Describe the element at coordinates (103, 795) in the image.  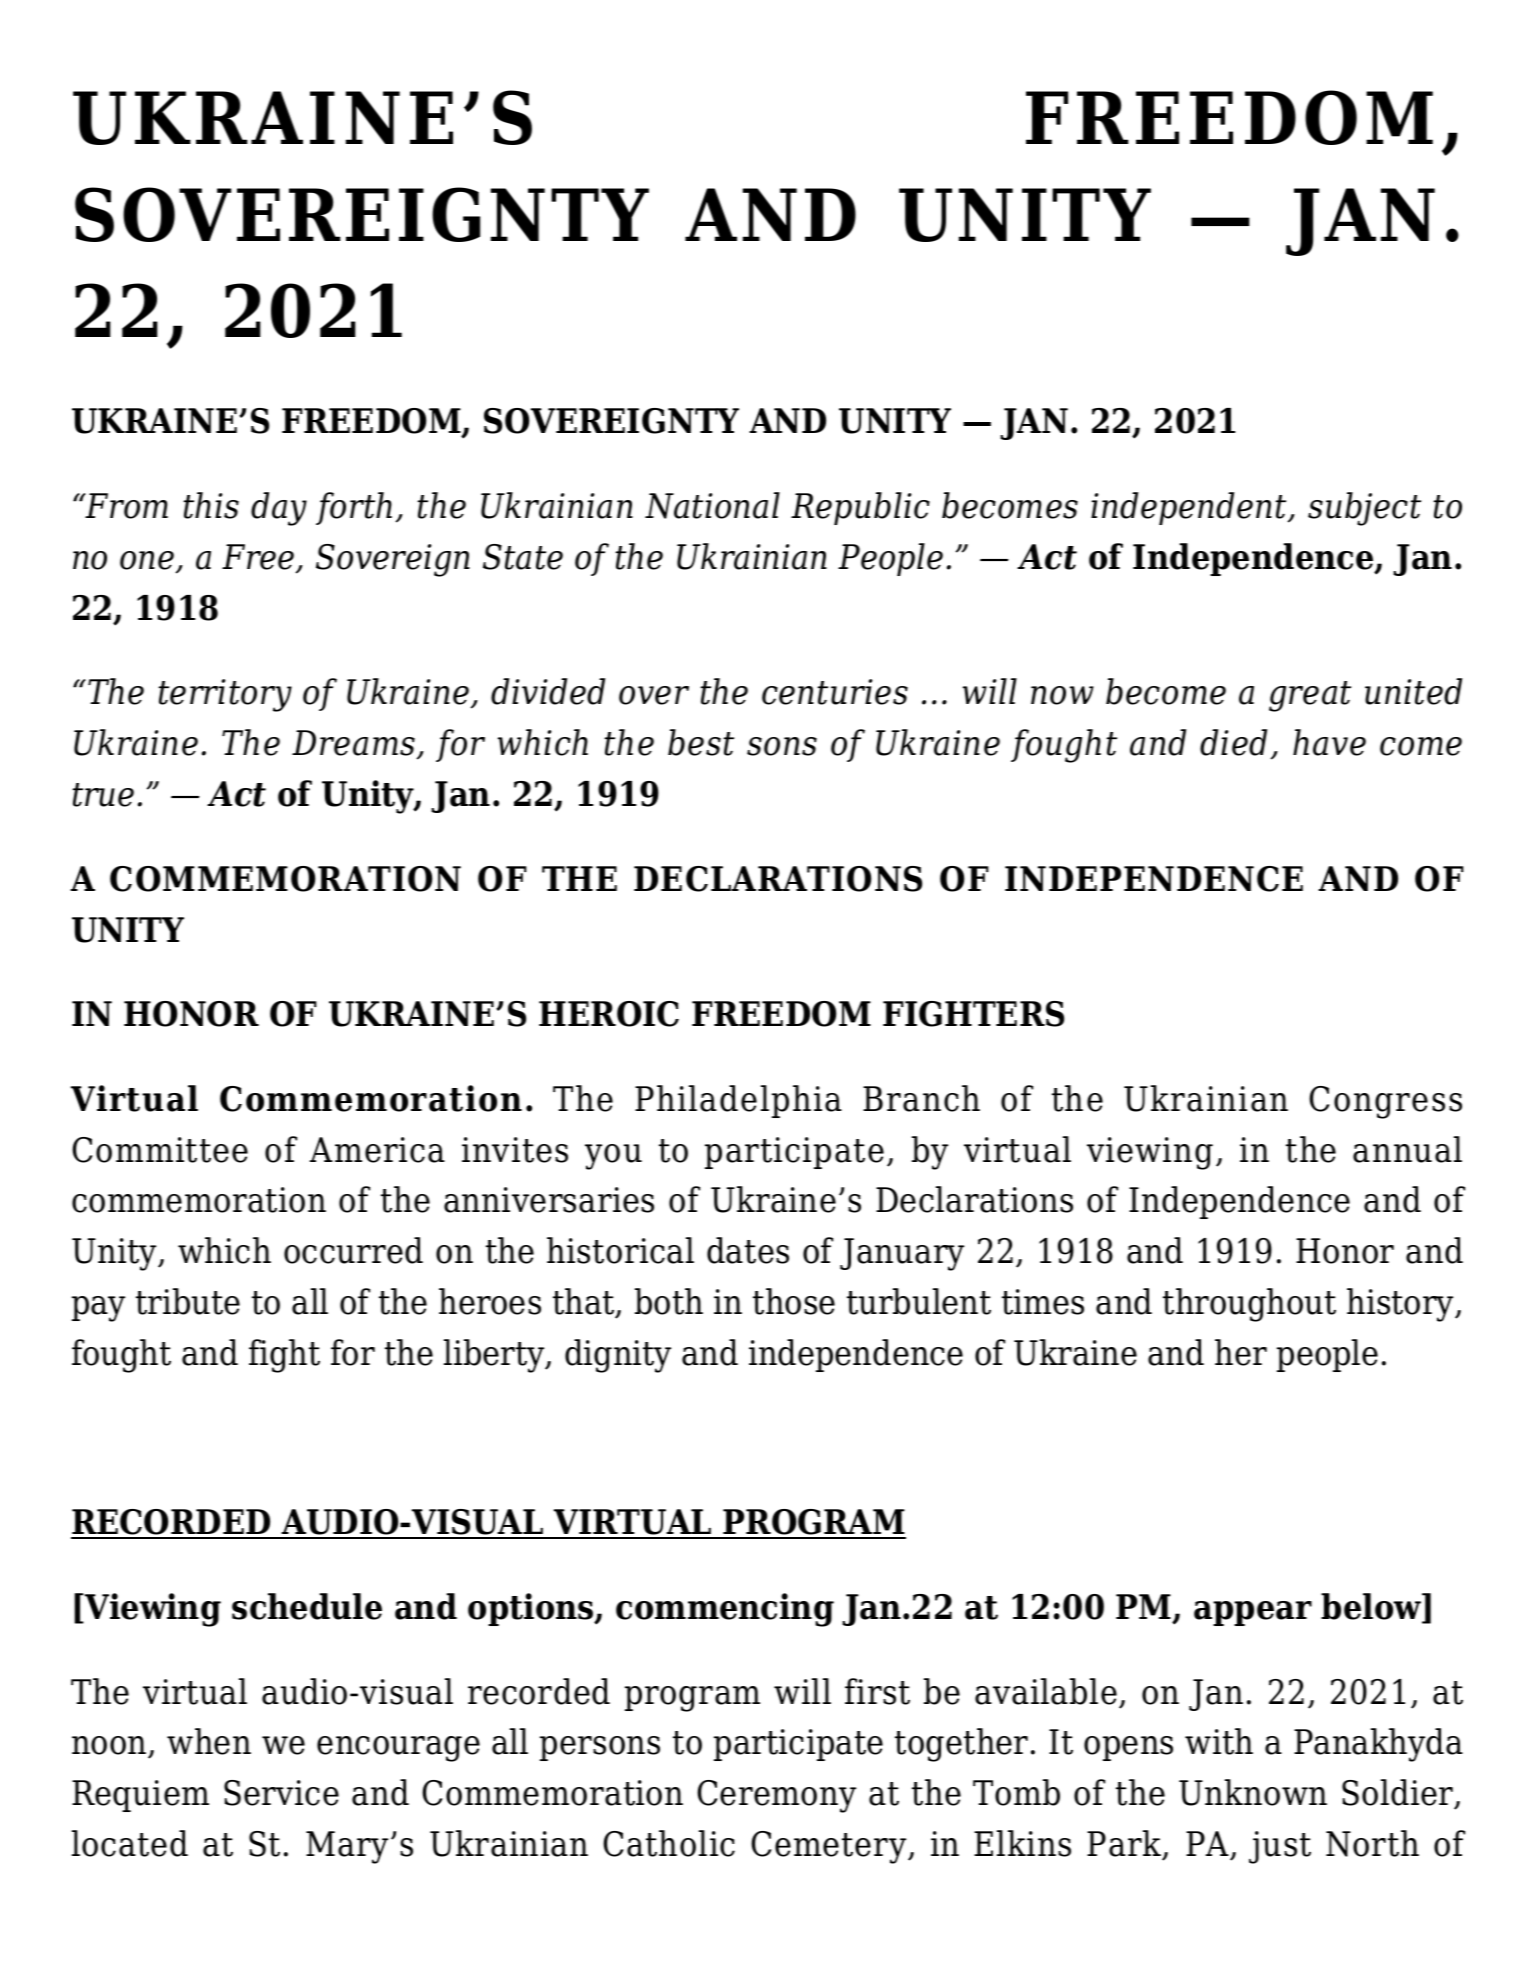
I see `true` at that location.
